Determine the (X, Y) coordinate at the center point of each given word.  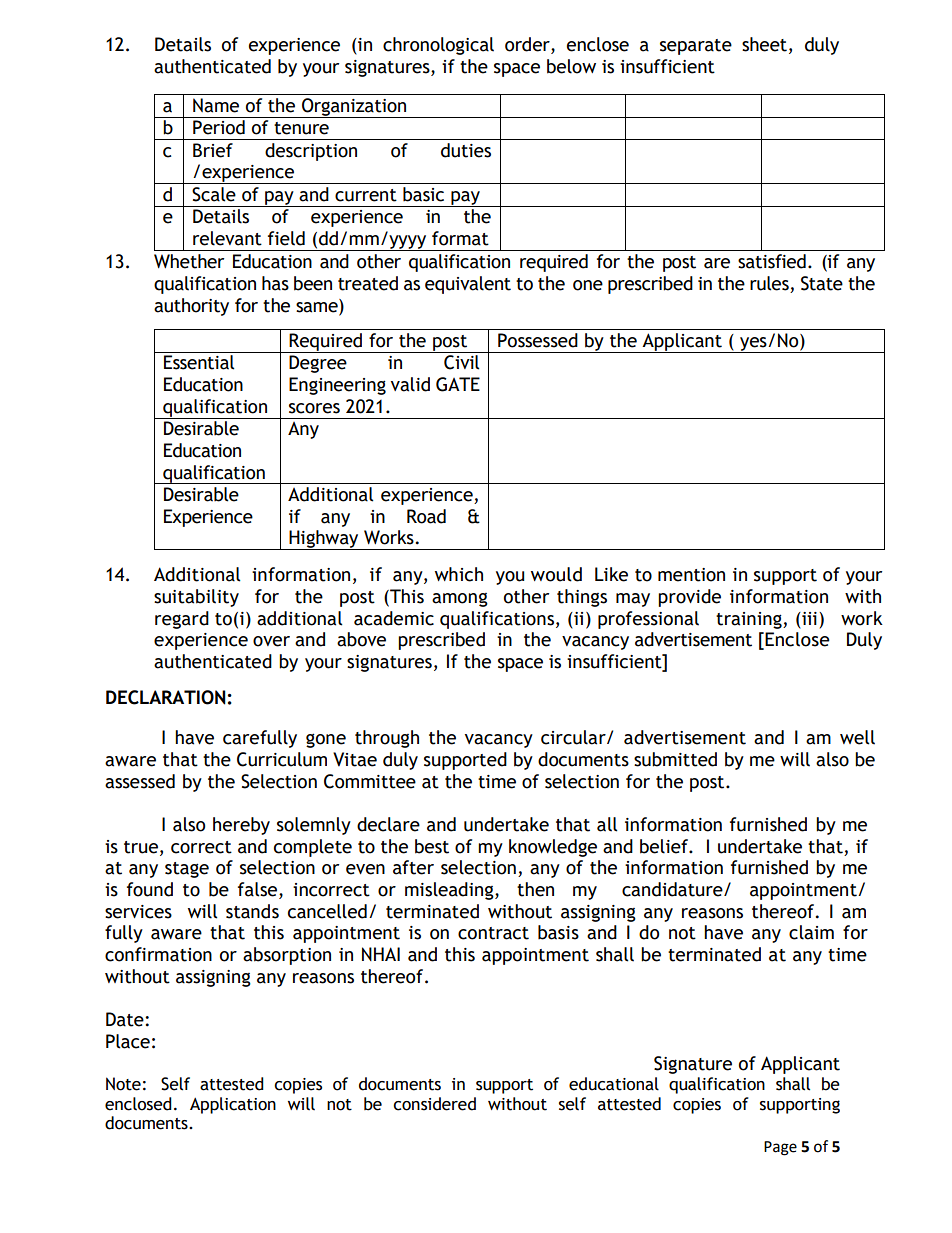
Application (233, 1105)
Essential (199, 362)
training (750, 620)
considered (434, 1104)
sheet (764, 44)
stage (187, 870)
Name (216, 105)
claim (811, 932)
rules (770, 284)
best (432, 846)
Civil (461, 362)
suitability (196, 598)
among (460, 600)
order (528, 45)
